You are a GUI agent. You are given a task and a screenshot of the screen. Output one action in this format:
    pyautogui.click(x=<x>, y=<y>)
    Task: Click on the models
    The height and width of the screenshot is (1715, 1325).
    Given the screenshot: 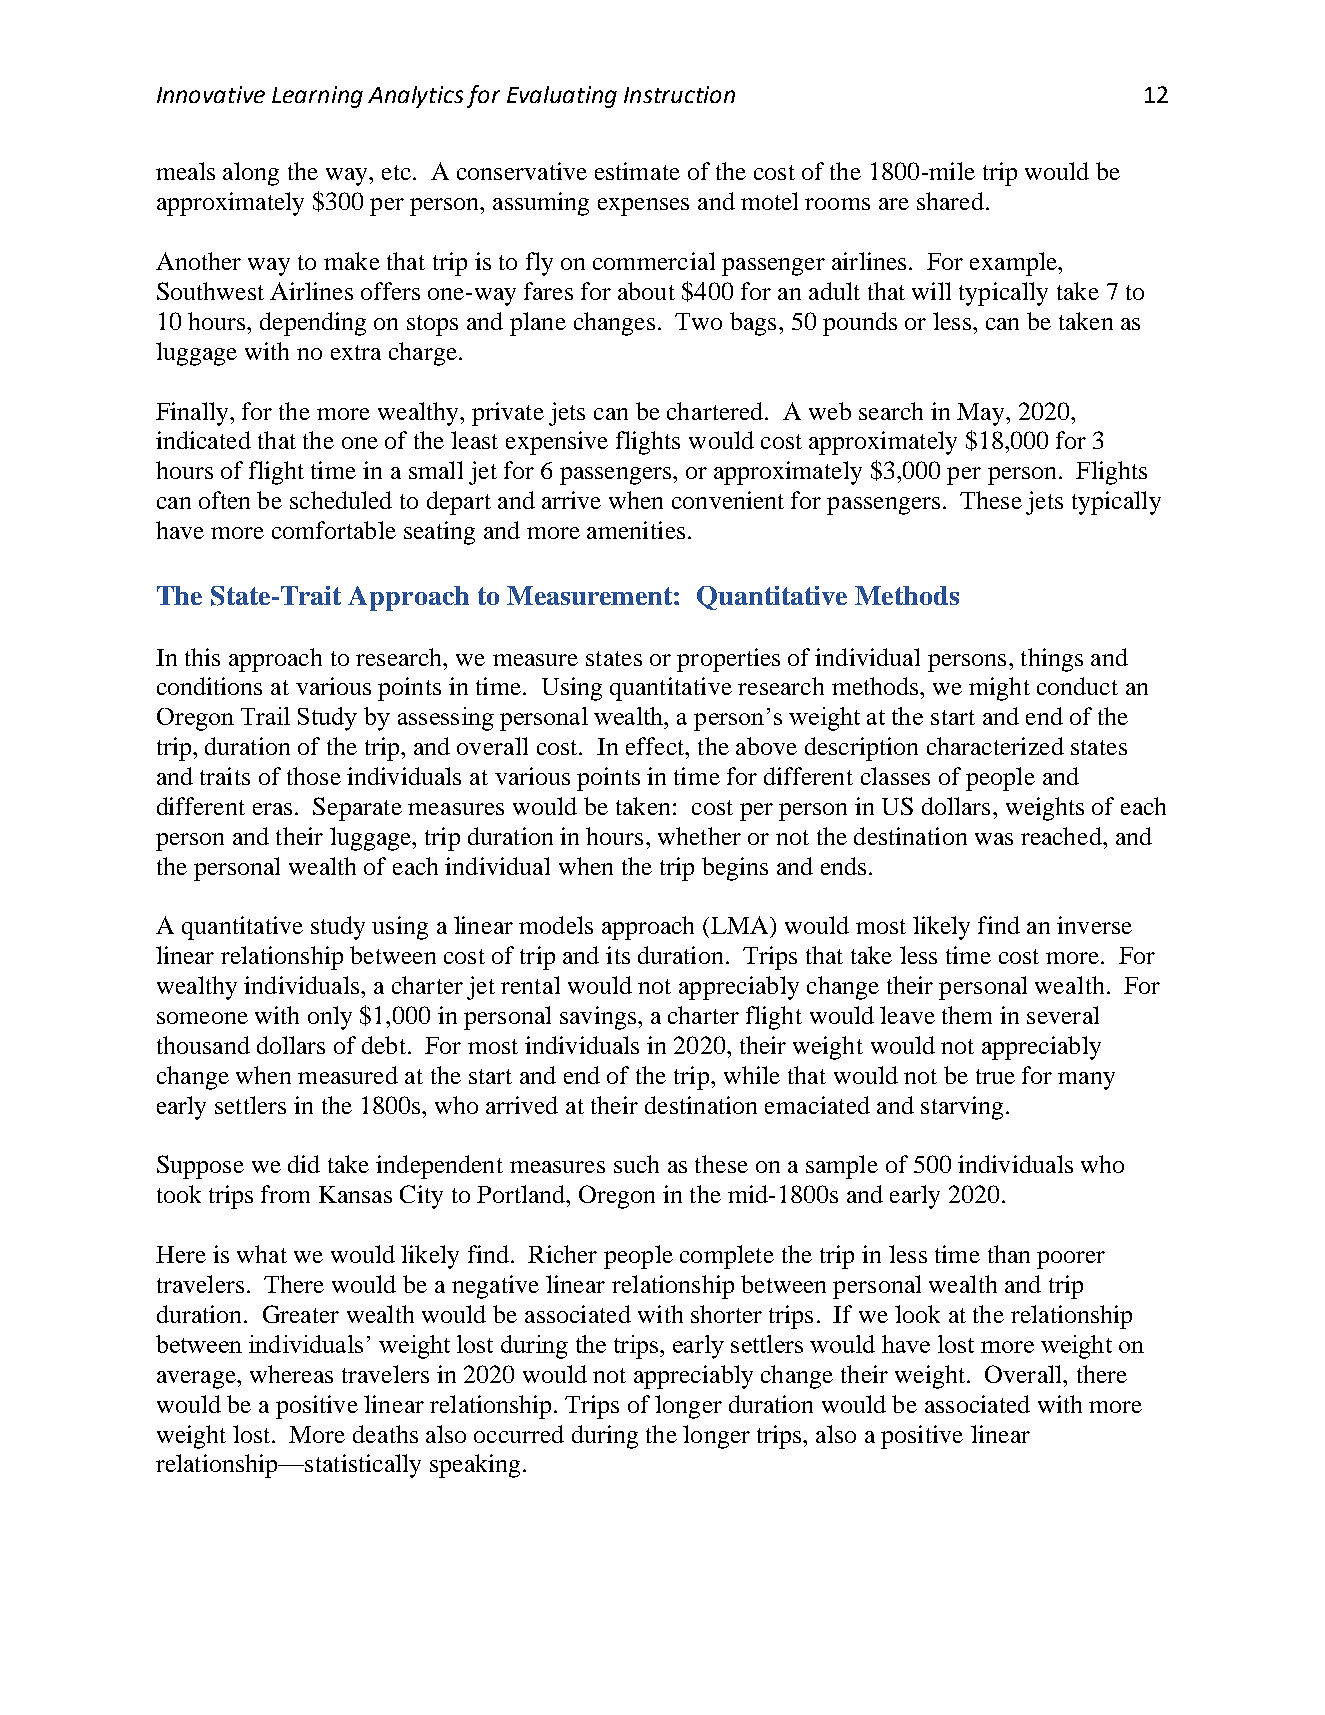 What is the action you would take?
    pyautogui.click(x=556, y=925)
